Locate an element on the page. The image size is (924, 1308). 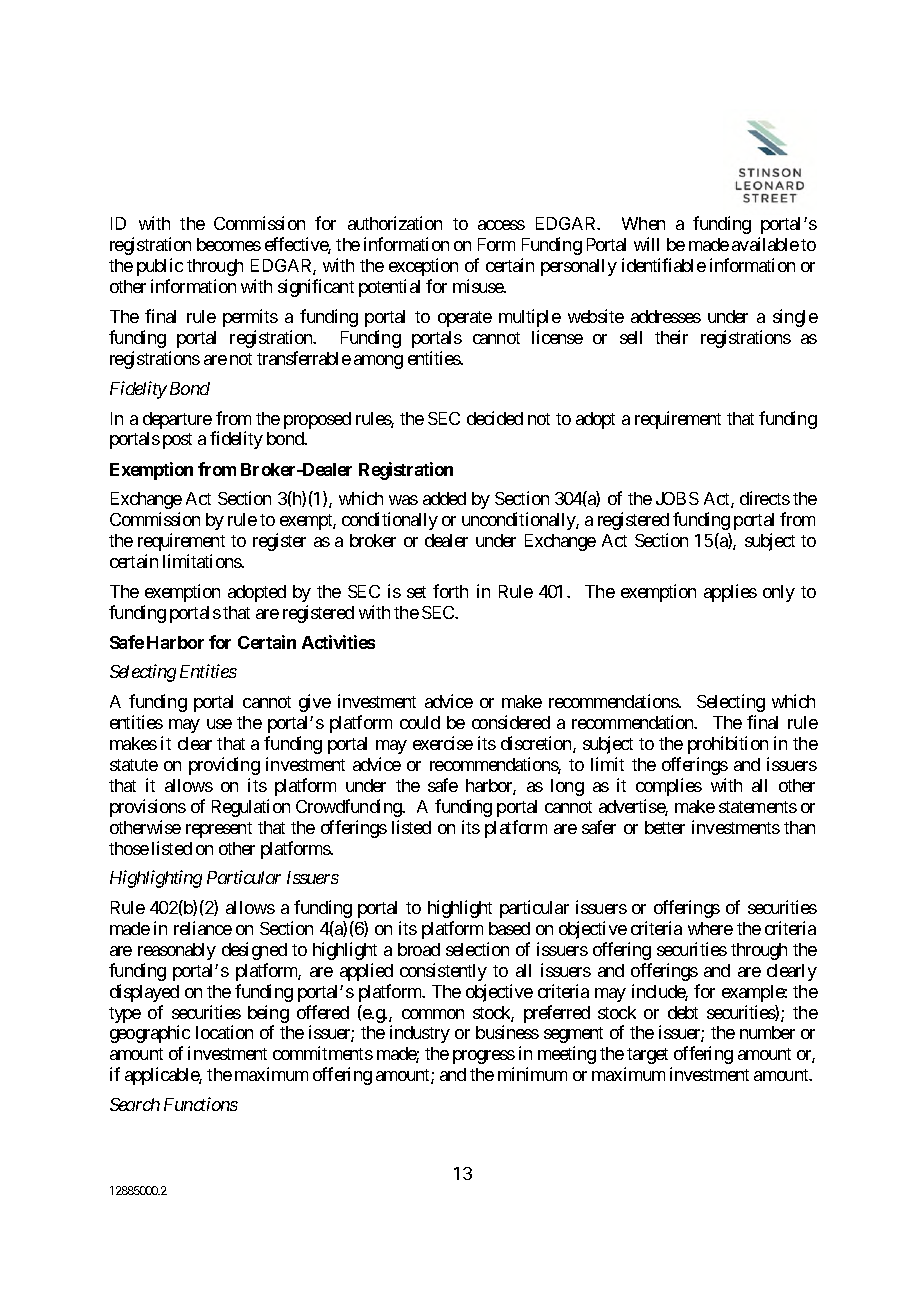
represent is located at coordinates (219, 830).
